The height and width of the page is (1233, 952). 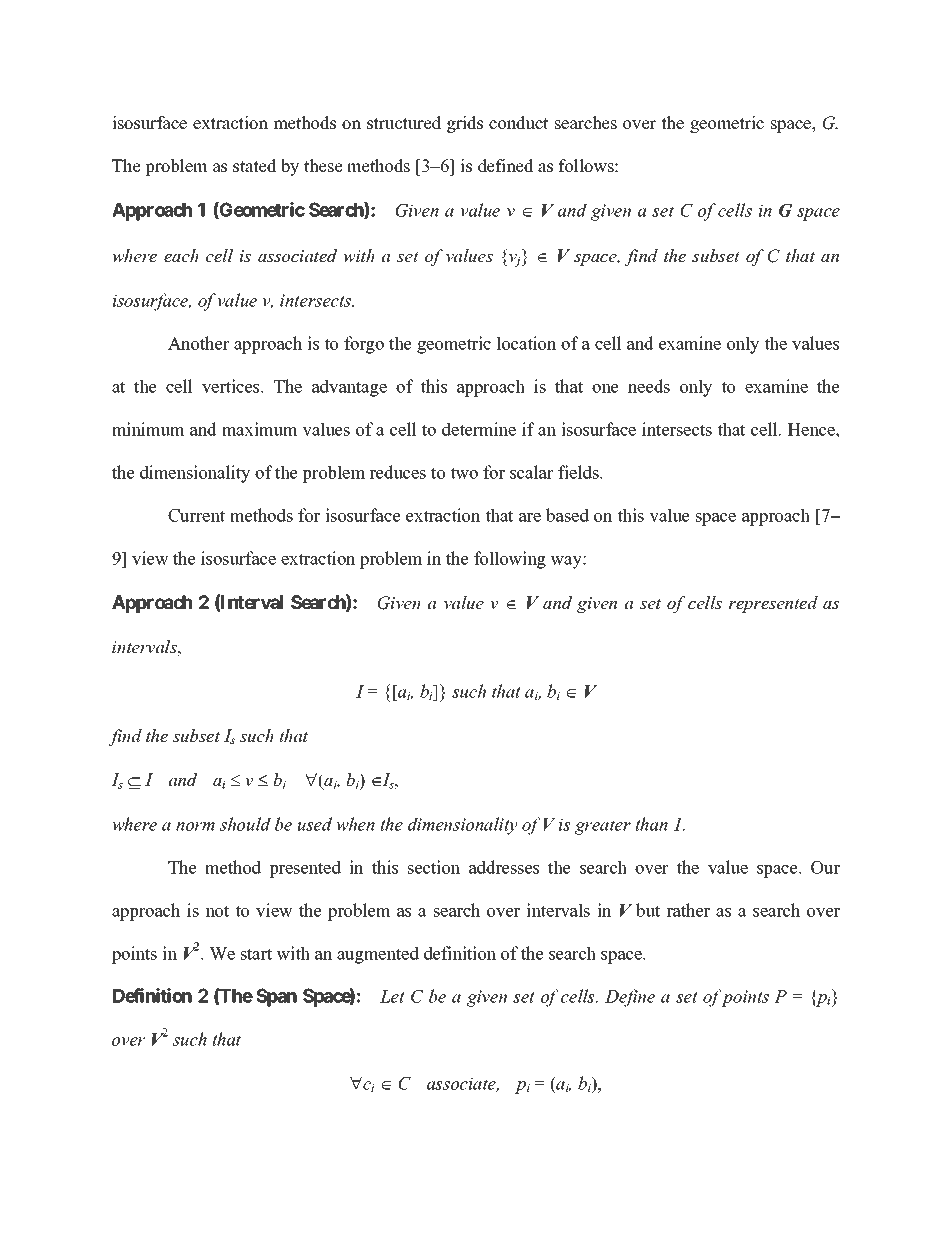 I want to click on conduct, so click(x=518, y=123).
